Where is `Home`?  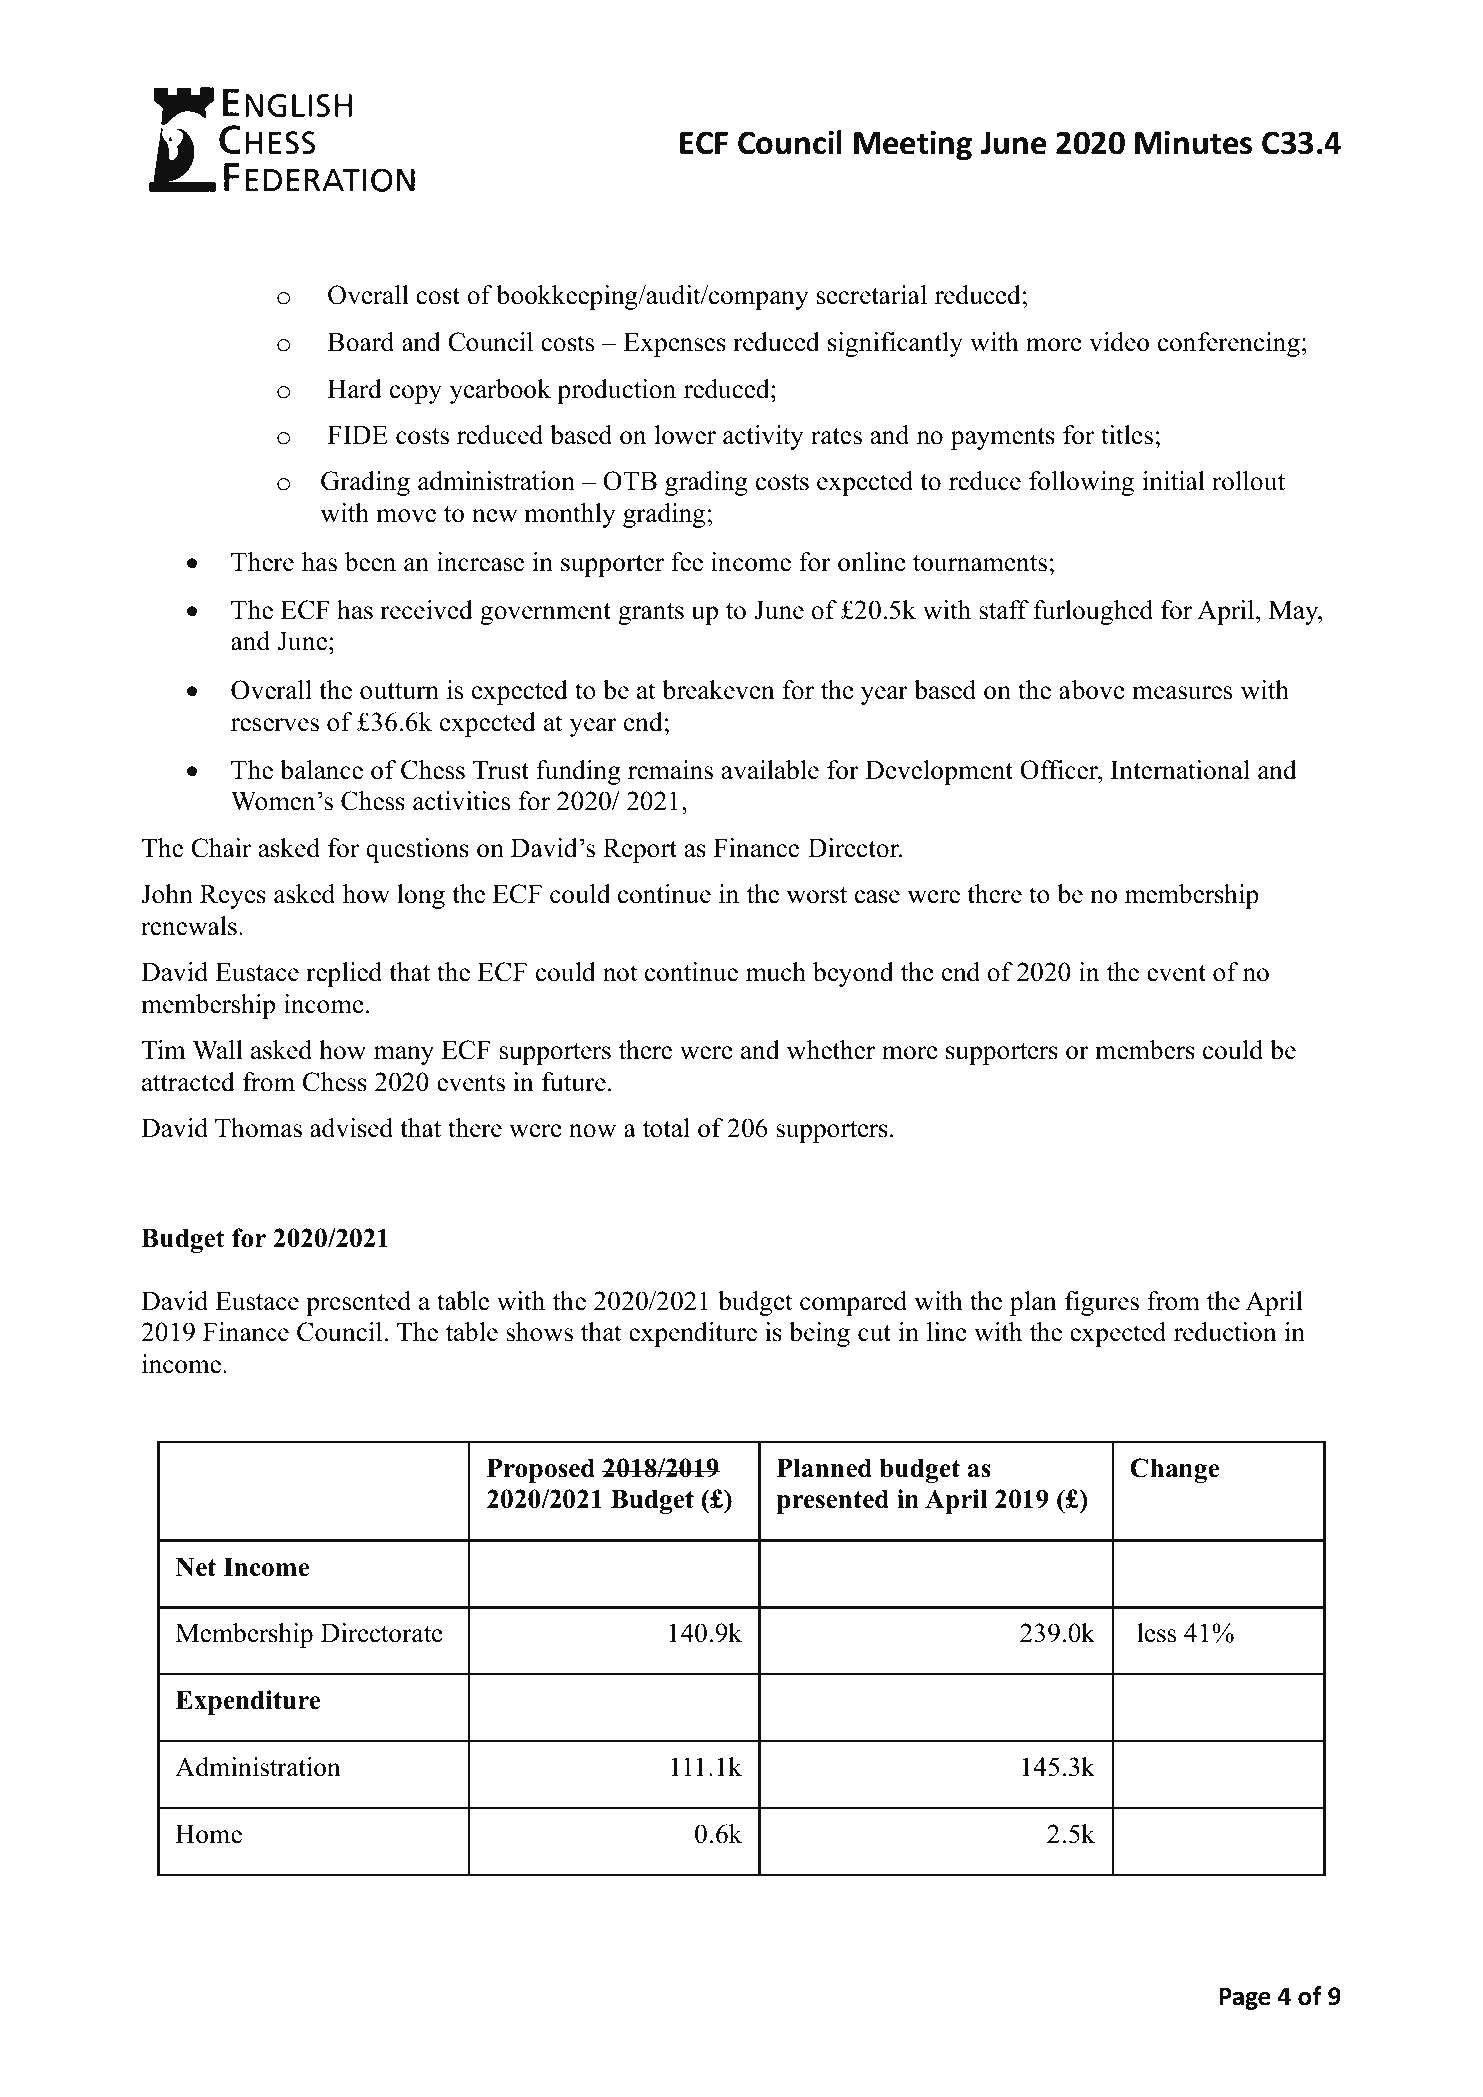
Home is located at coordinates (209, 1834).
